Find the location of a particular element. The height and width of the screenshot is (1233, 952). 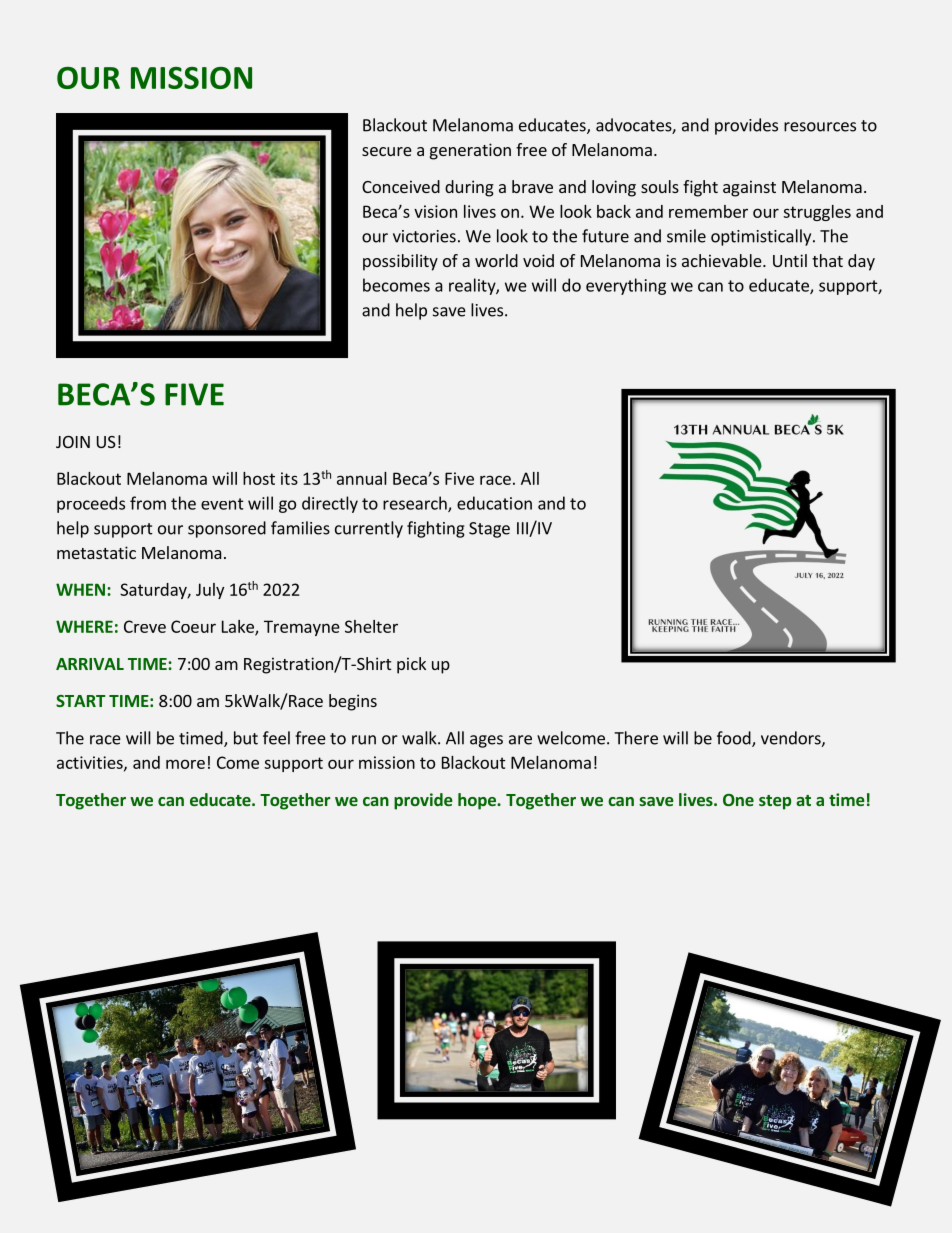

from is located at coordinates (148, 503).
